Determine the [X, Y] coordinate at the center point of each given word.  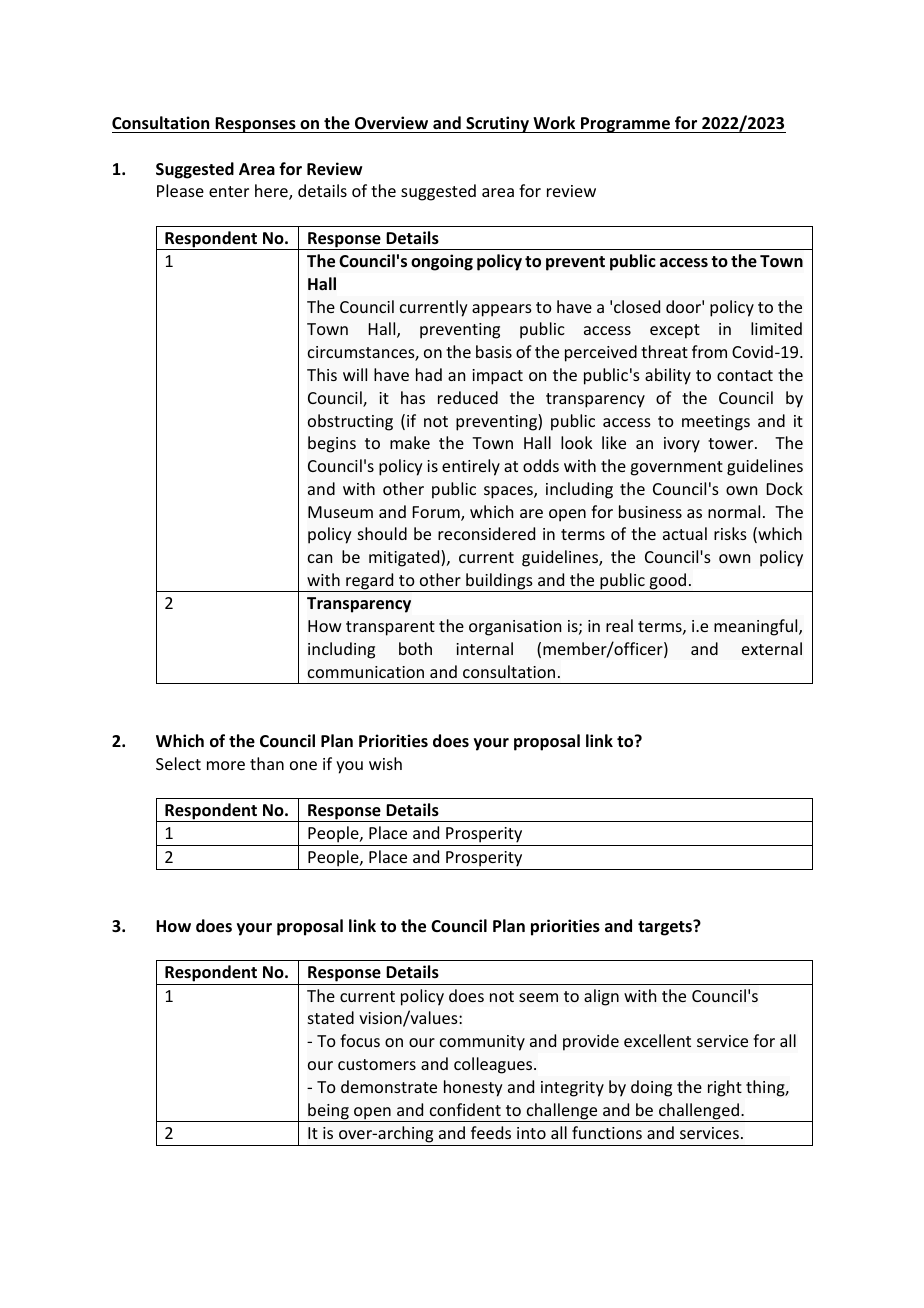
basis [494, 351]
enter [229, 191]
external [772, 648]
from [709, 351]
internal [484, 648]
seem [538, 997]
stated [331, 1017]
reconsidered [486, 533]
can [320, 558]
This [322, 374]
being [328, 1112]
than [267, 763]
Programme [625, 125]
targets [666, 928]
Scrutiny [498, 124]
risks [730, 533]
